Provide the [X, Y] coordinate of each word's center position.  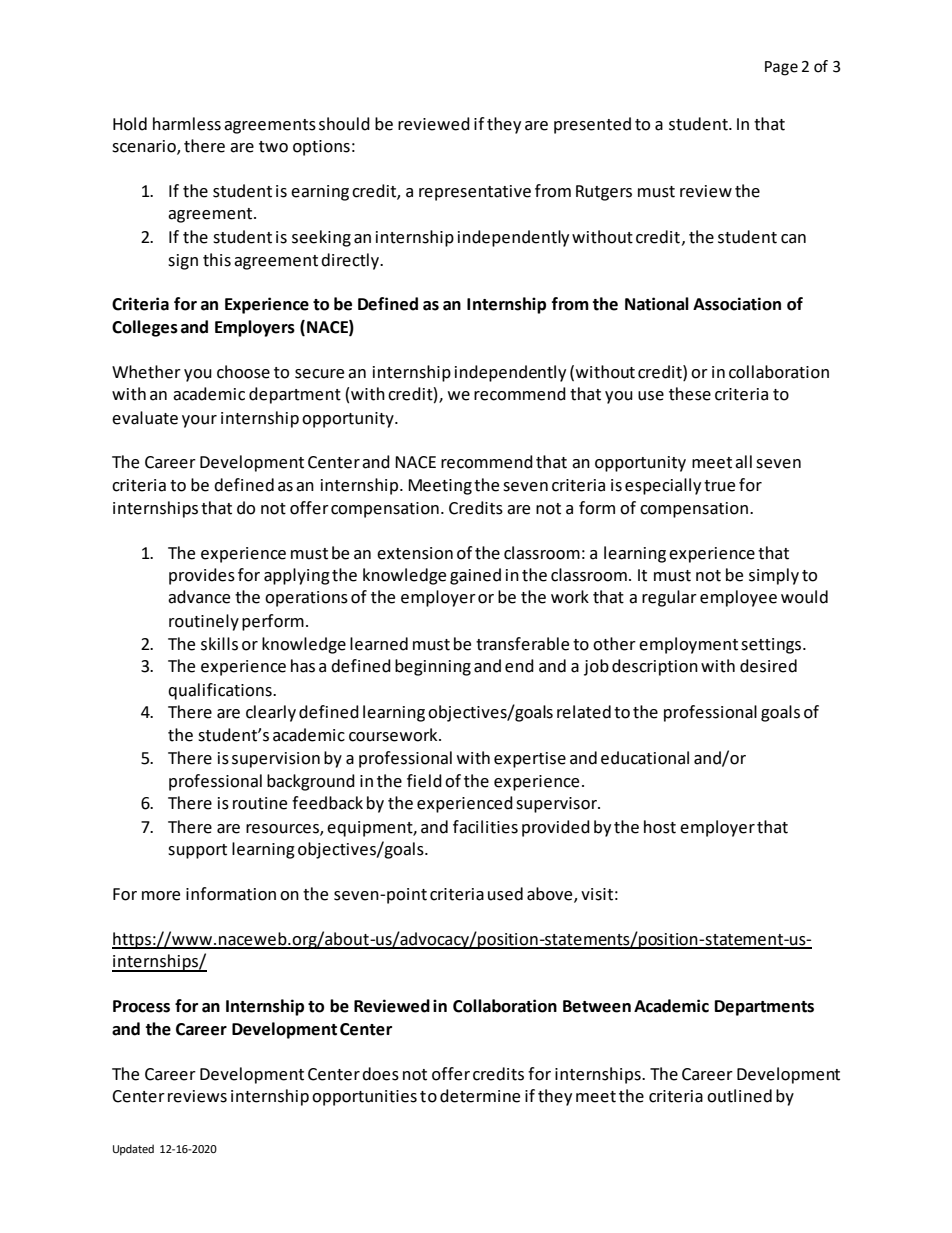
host [660, 827]
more [161, 896]
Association [737, 304]
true [719, 486]
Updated [133, 1150]
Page [781, 68]
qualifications [221, 691]
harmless [187, 124]
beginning [433, 667]
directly [351, 261]
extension [415, 553]
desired [768, 666]
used [505, 894]
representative [475, 193]
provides [202, 576]
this [217, 260]
